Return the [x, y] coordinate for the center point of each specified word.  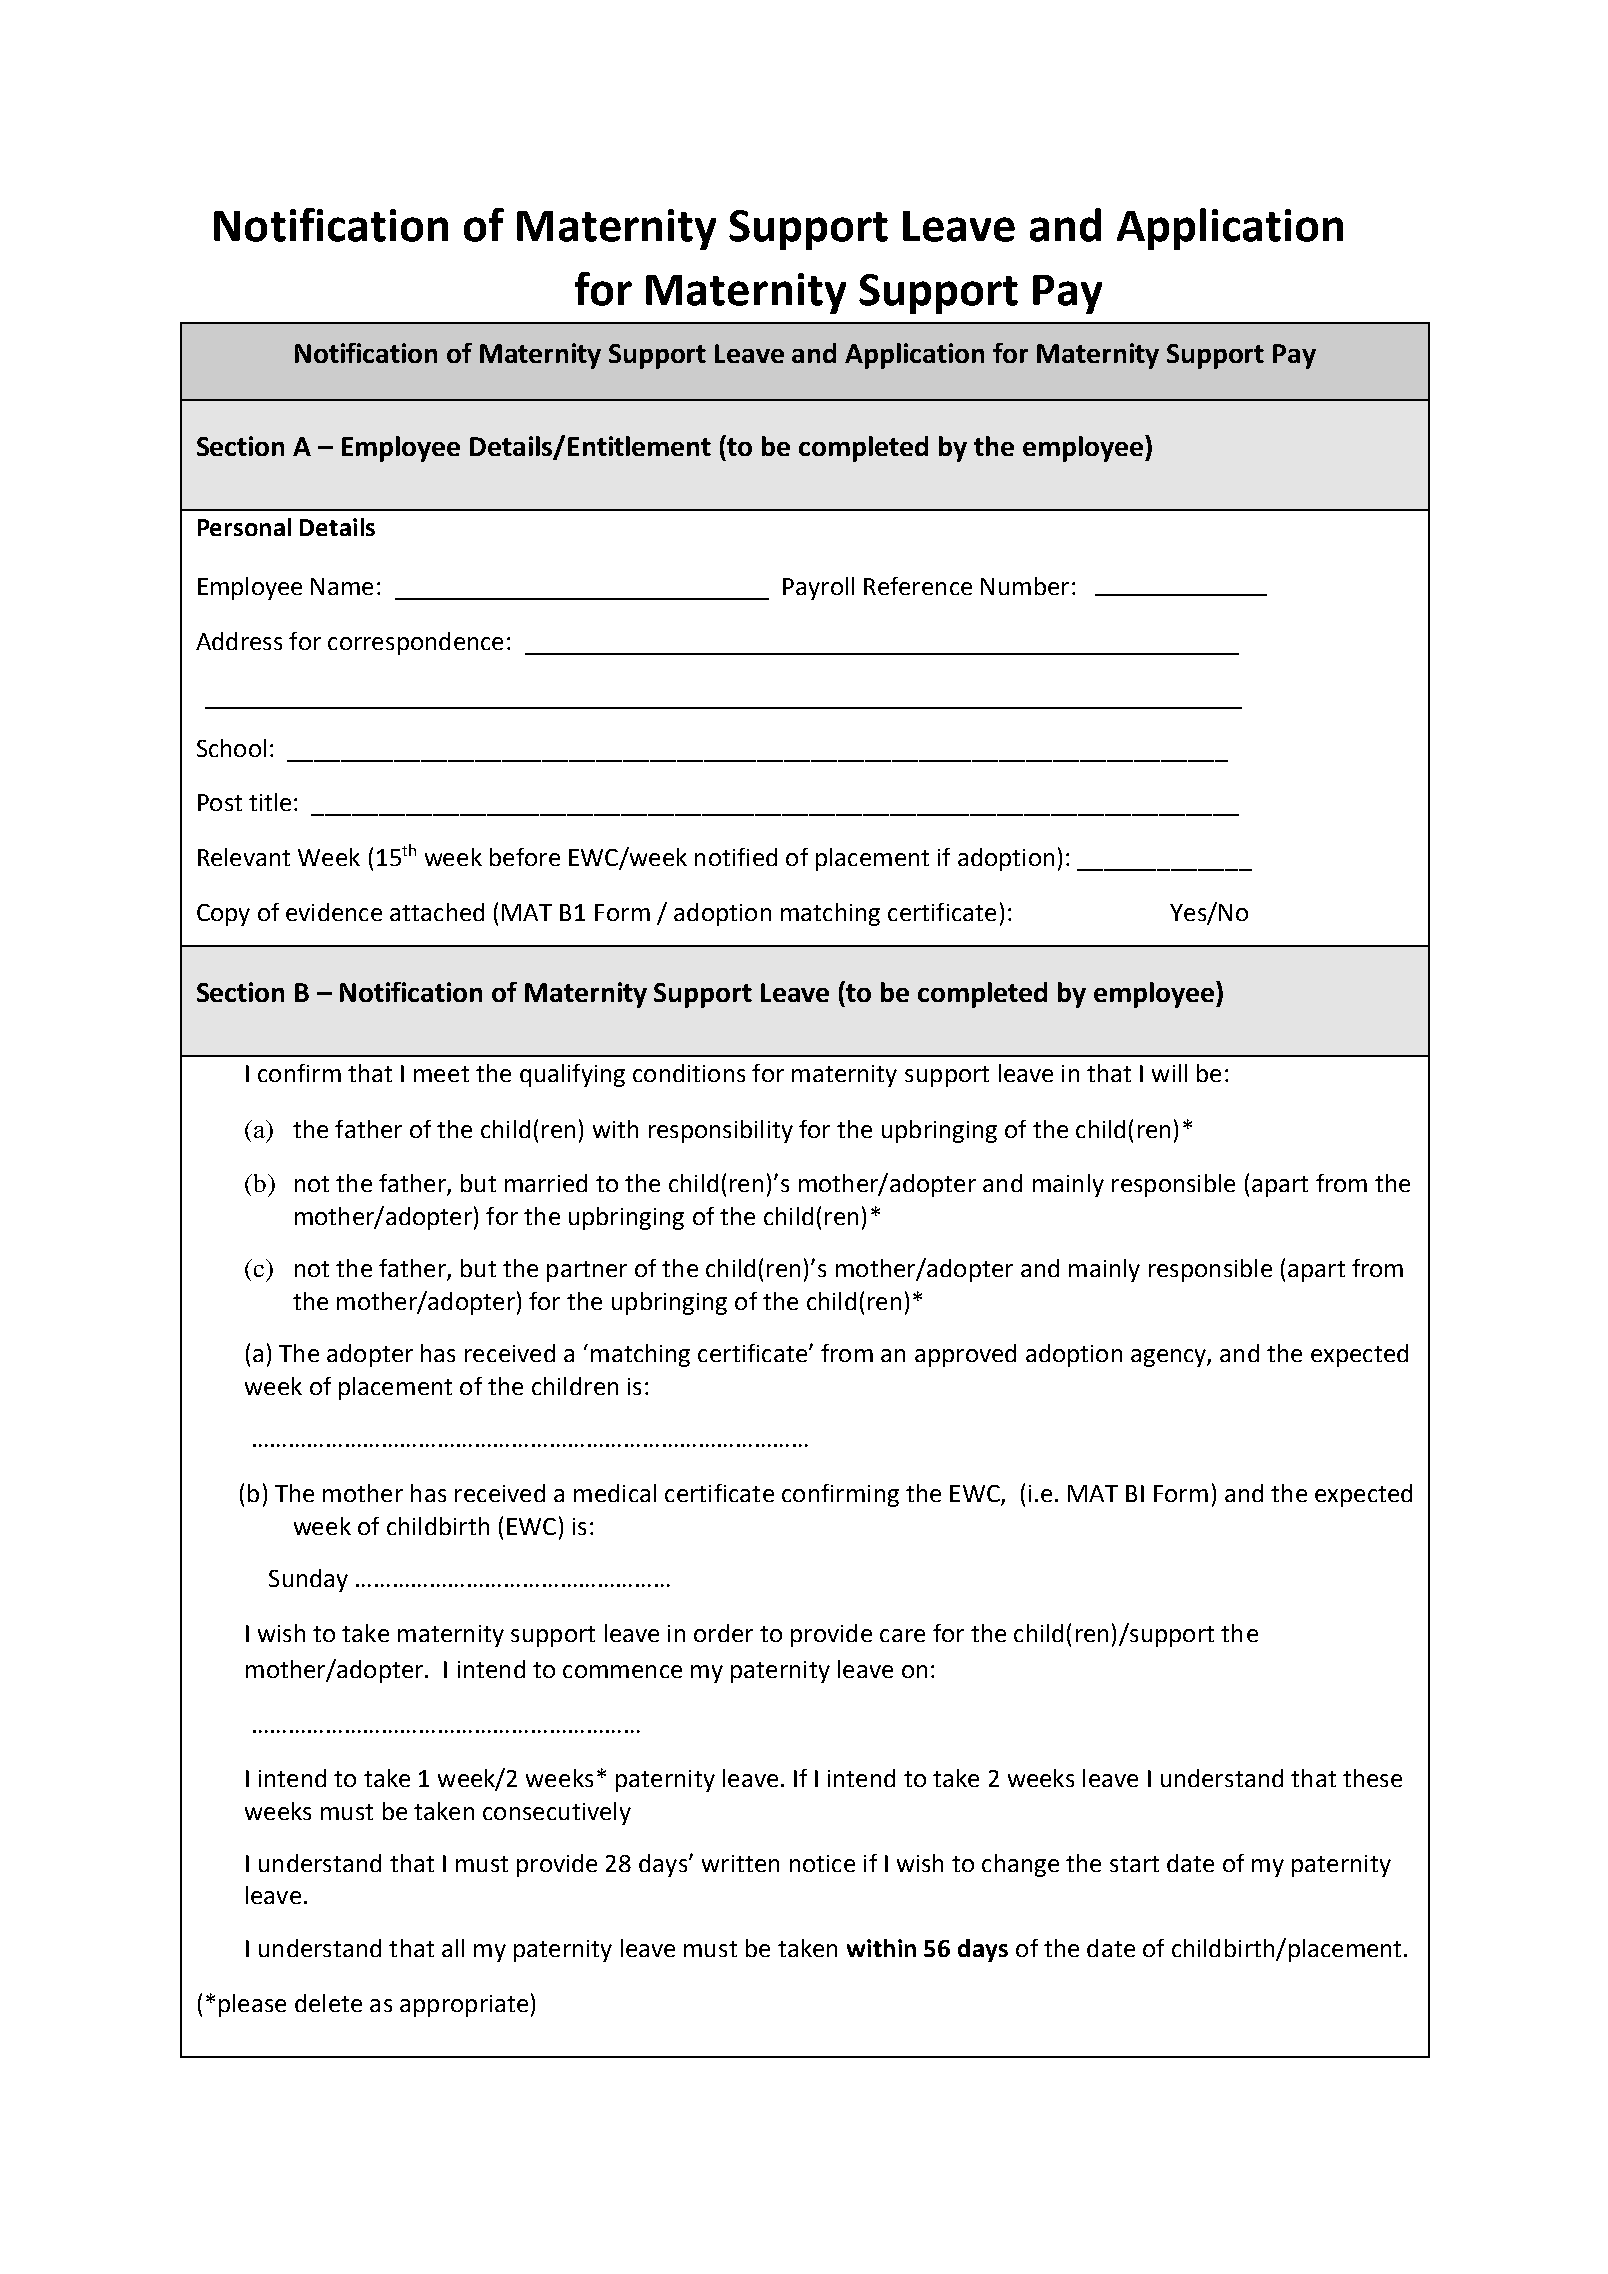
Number [1025, 586]
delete [328, 2003]
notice [822, 1863]
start [1134, 1864]
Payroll [818, 588]
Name [342, 586]
